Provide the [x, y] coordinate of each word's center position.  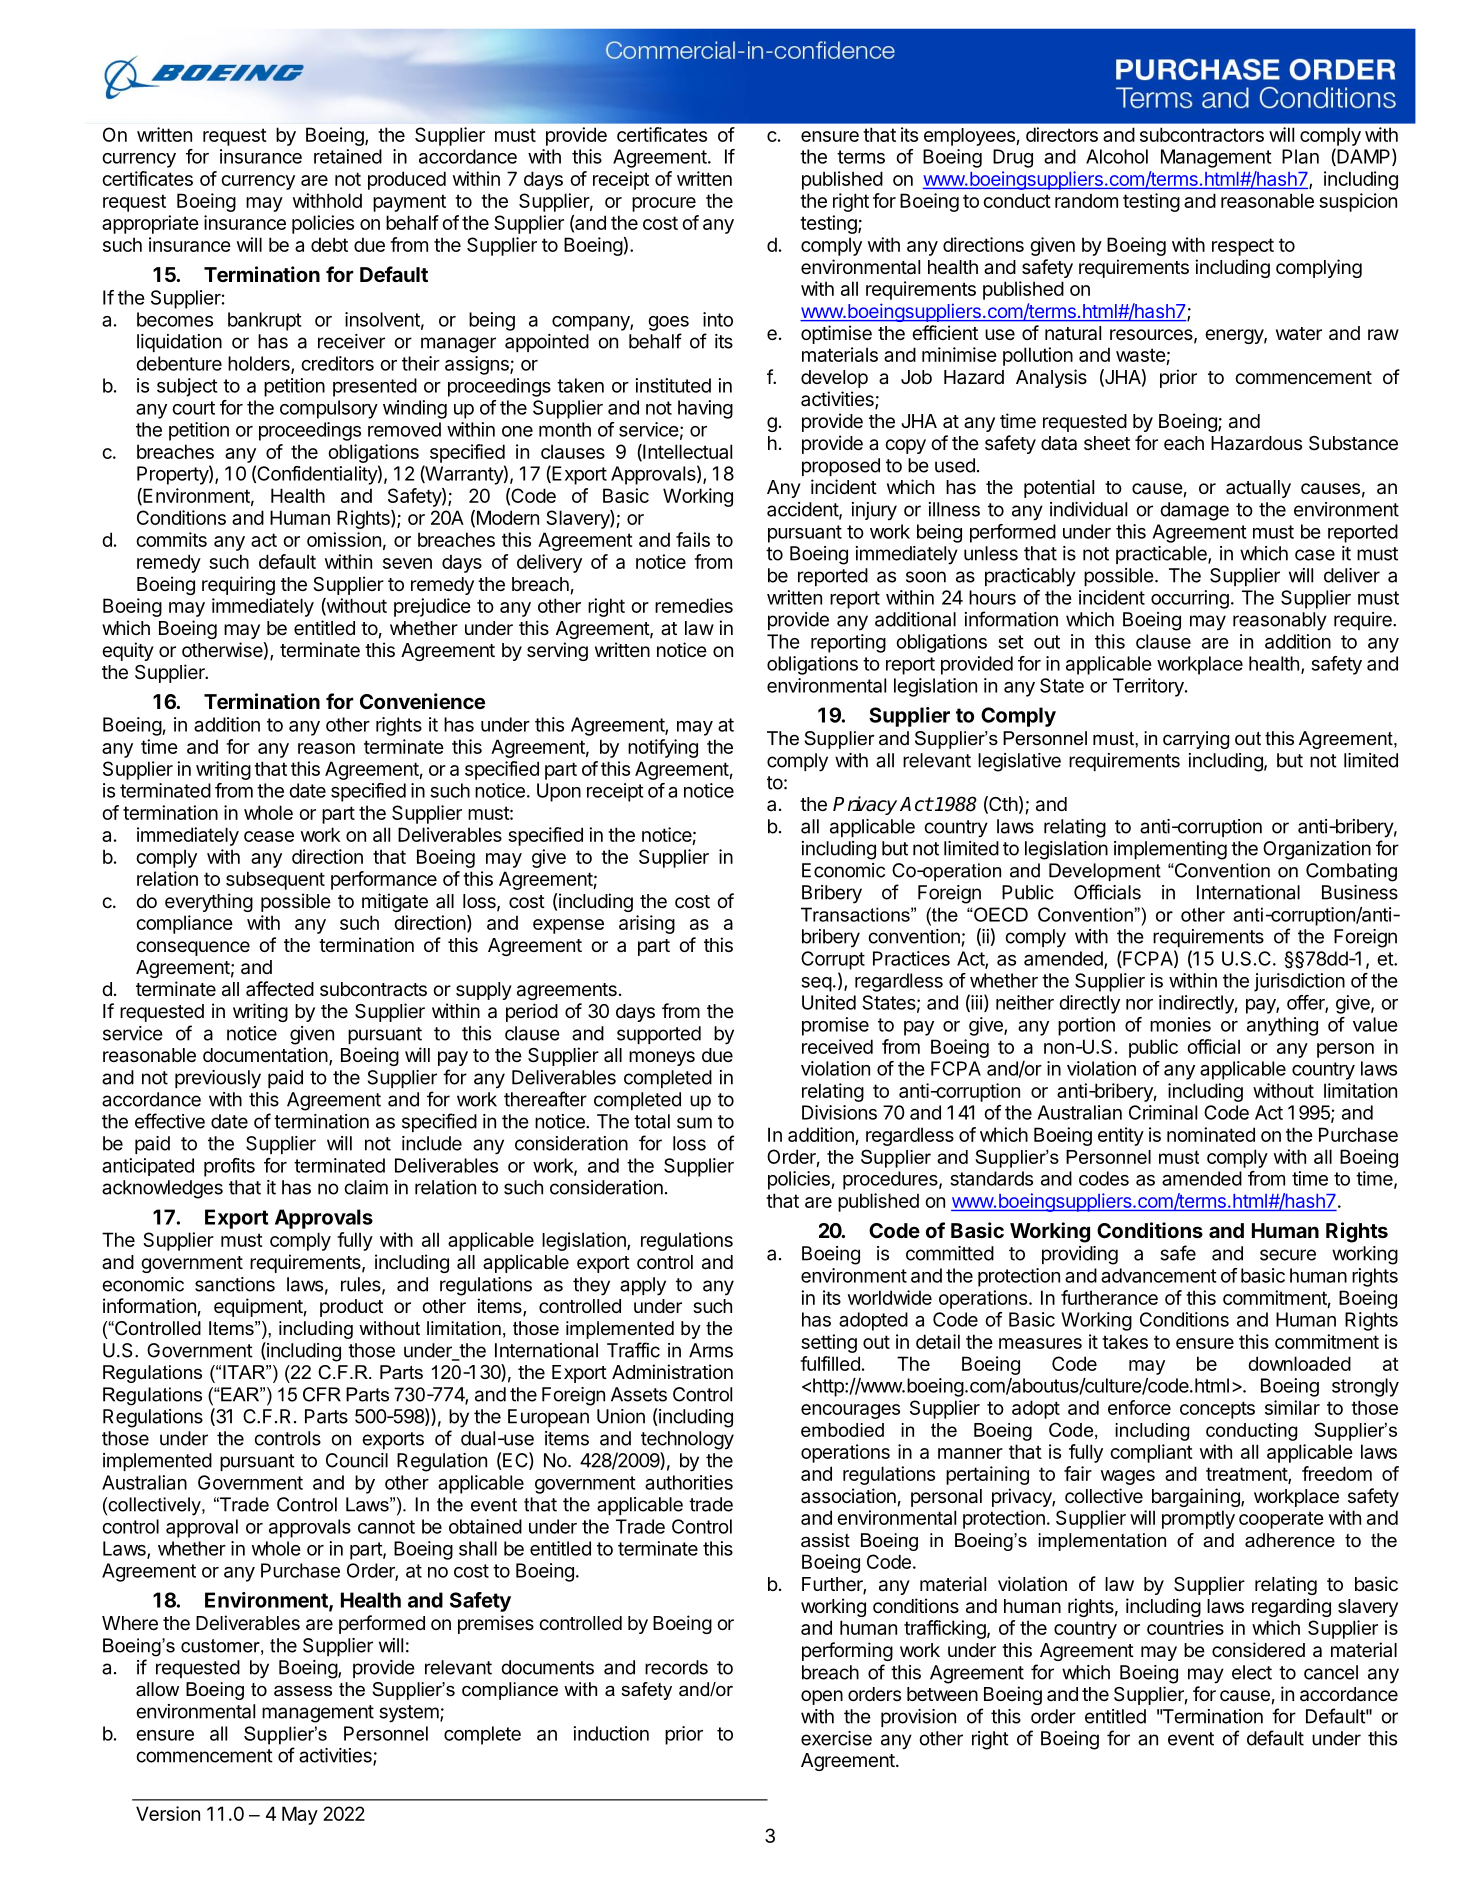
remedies [694, 605]
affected [280, 988]
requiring [238, 585]
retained [348, 156]
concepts [1217, 1410]
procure [664, 204]
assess [303, 1691]
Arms [711, 1350]
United [829, 1002]
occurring [1190, 599]
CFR [322, 1394]
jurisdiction [1299, 982]
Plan [1300, 156]
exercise [836, 1738]
